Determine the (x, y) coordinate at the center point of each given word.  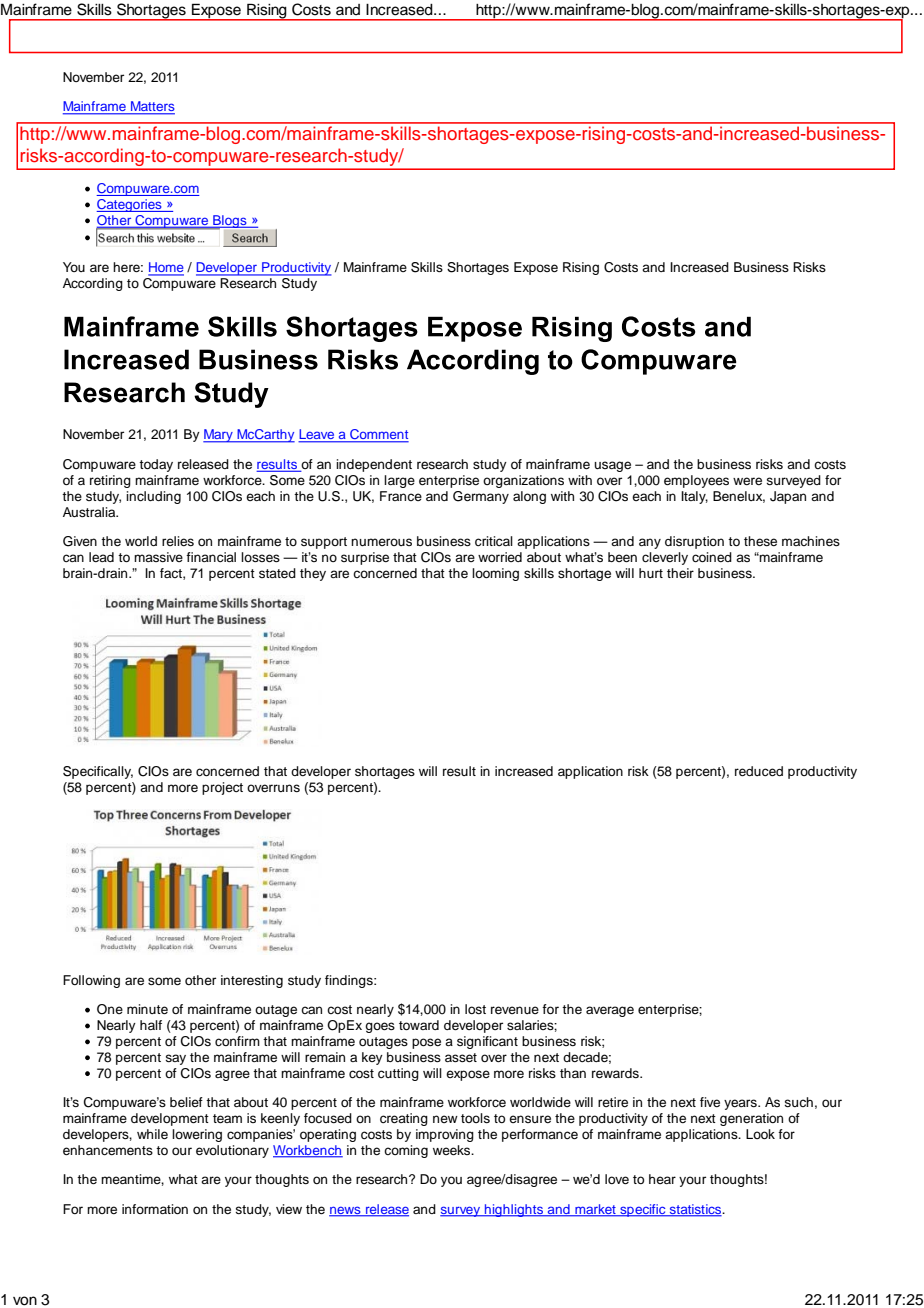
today (156, 465)
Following (91, 981)
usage (612, 466)
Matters (152, 107)
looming (495, 574)
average (610, 1011)
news (346, 1211)
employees (696, 481)
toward (419, 1025)
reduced (759, 771)
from (200, 134)
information (155, 1209)
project (222, 788)
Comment (378, 435)
